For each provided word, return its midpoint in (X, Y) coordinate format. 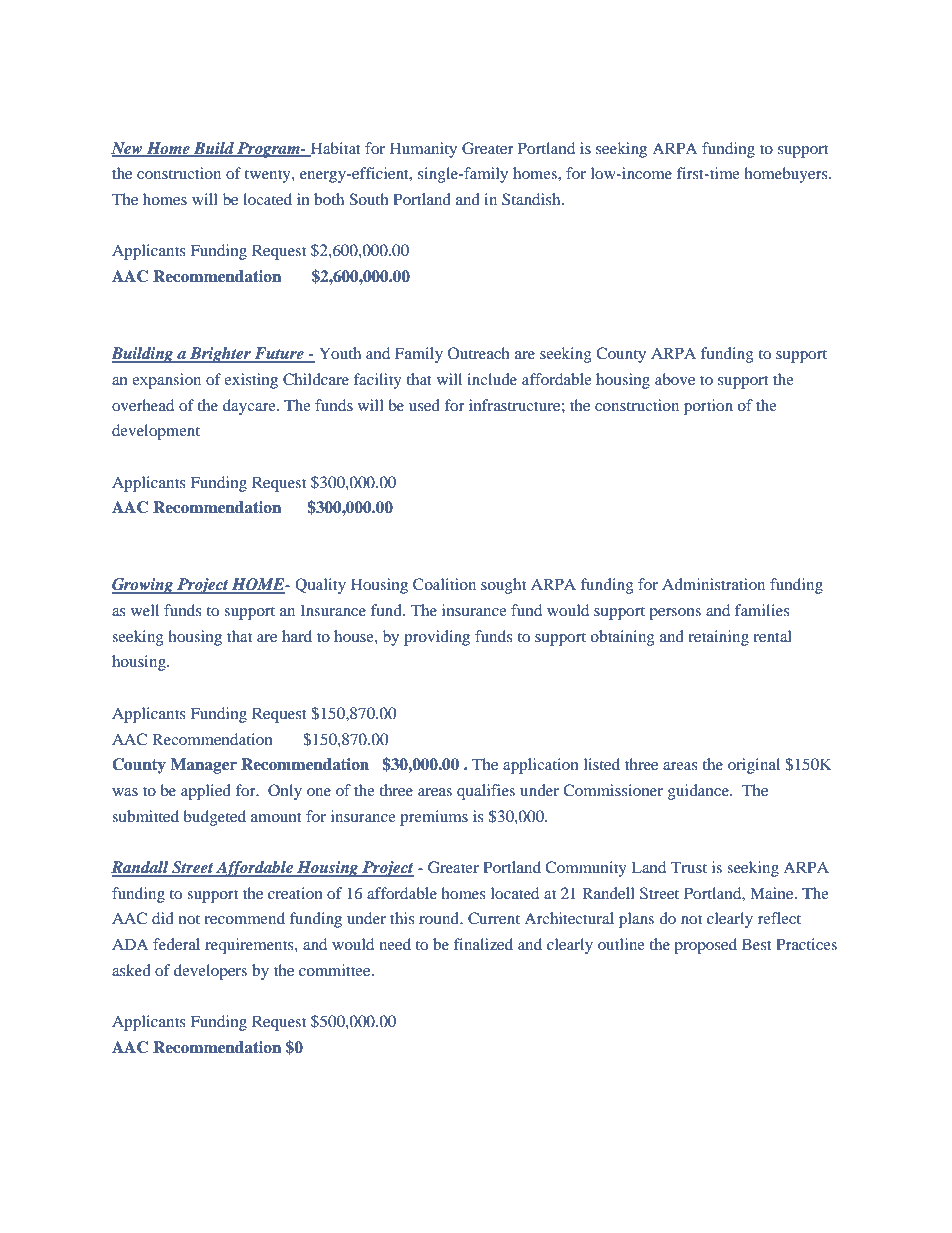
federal (176, 944)
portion (708, 407)
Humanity (423, 150)
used (424, 405)
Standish (532, 199)
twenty (269, 176)
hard (297, 636)
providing (437, 638)
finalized (483, 944)
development (156, 432)
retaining (718, 638)
